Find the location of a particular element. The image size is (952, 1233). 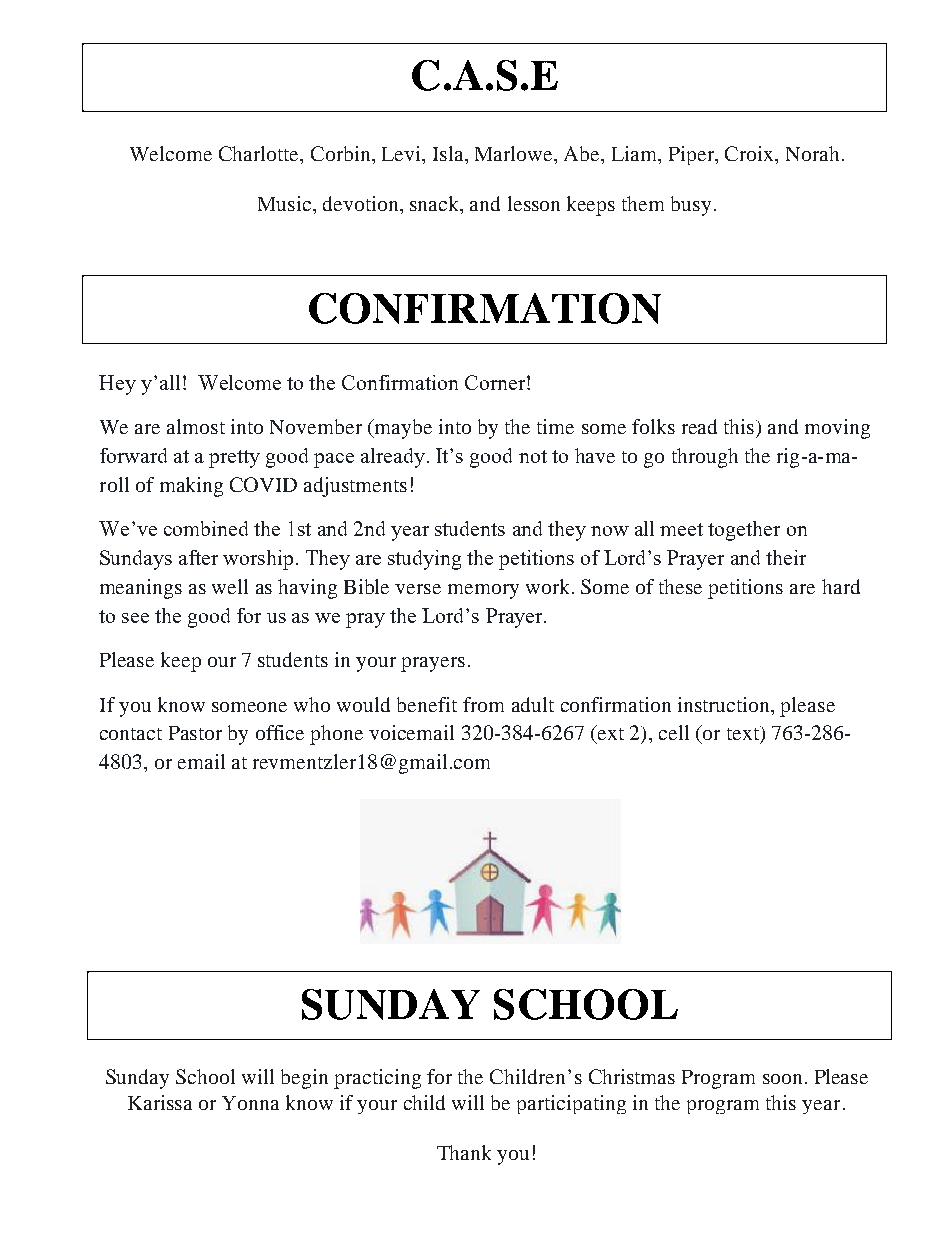

from is located at coordinates (483, 704).
